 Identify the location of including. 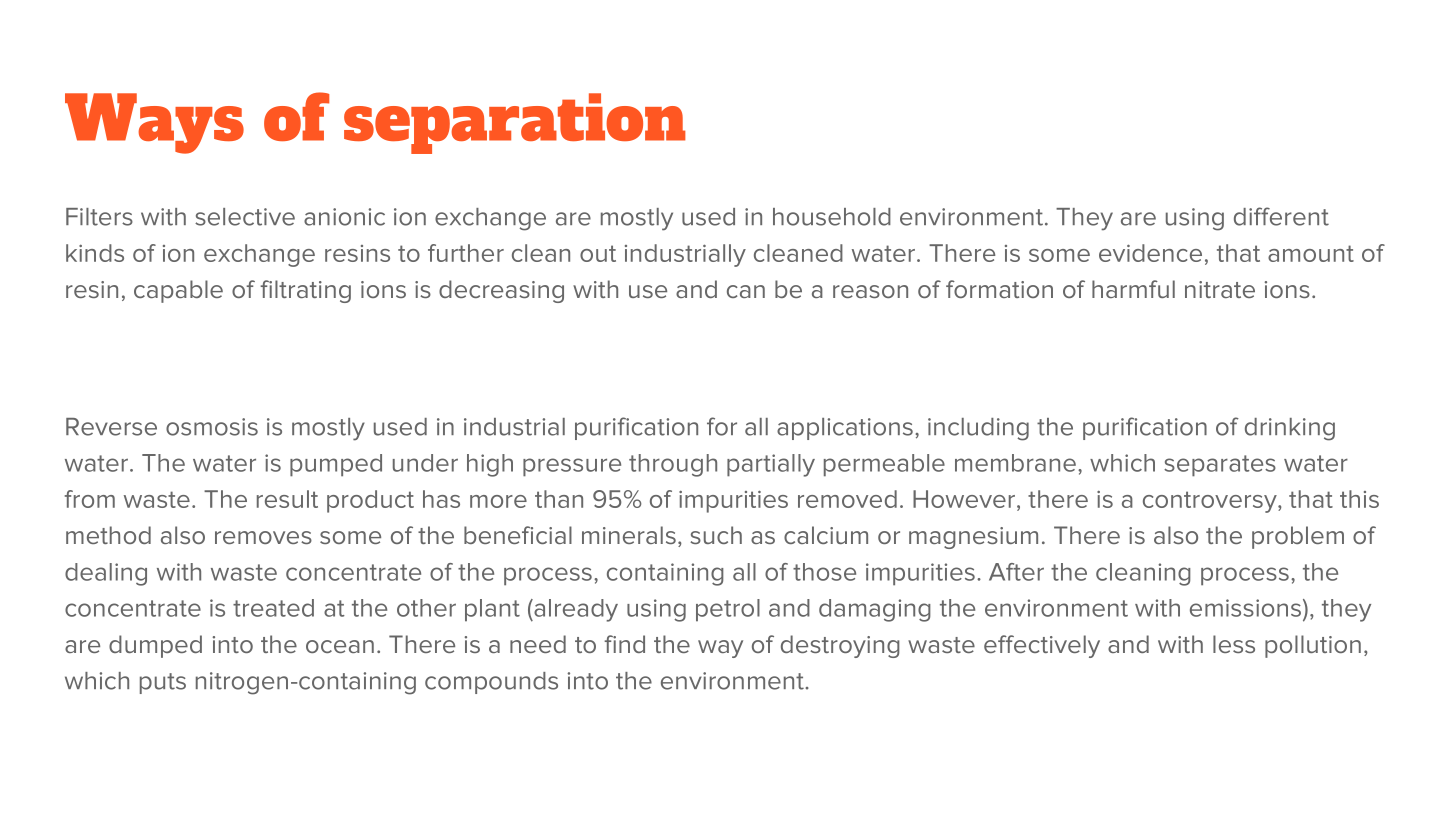
(978, 429).
